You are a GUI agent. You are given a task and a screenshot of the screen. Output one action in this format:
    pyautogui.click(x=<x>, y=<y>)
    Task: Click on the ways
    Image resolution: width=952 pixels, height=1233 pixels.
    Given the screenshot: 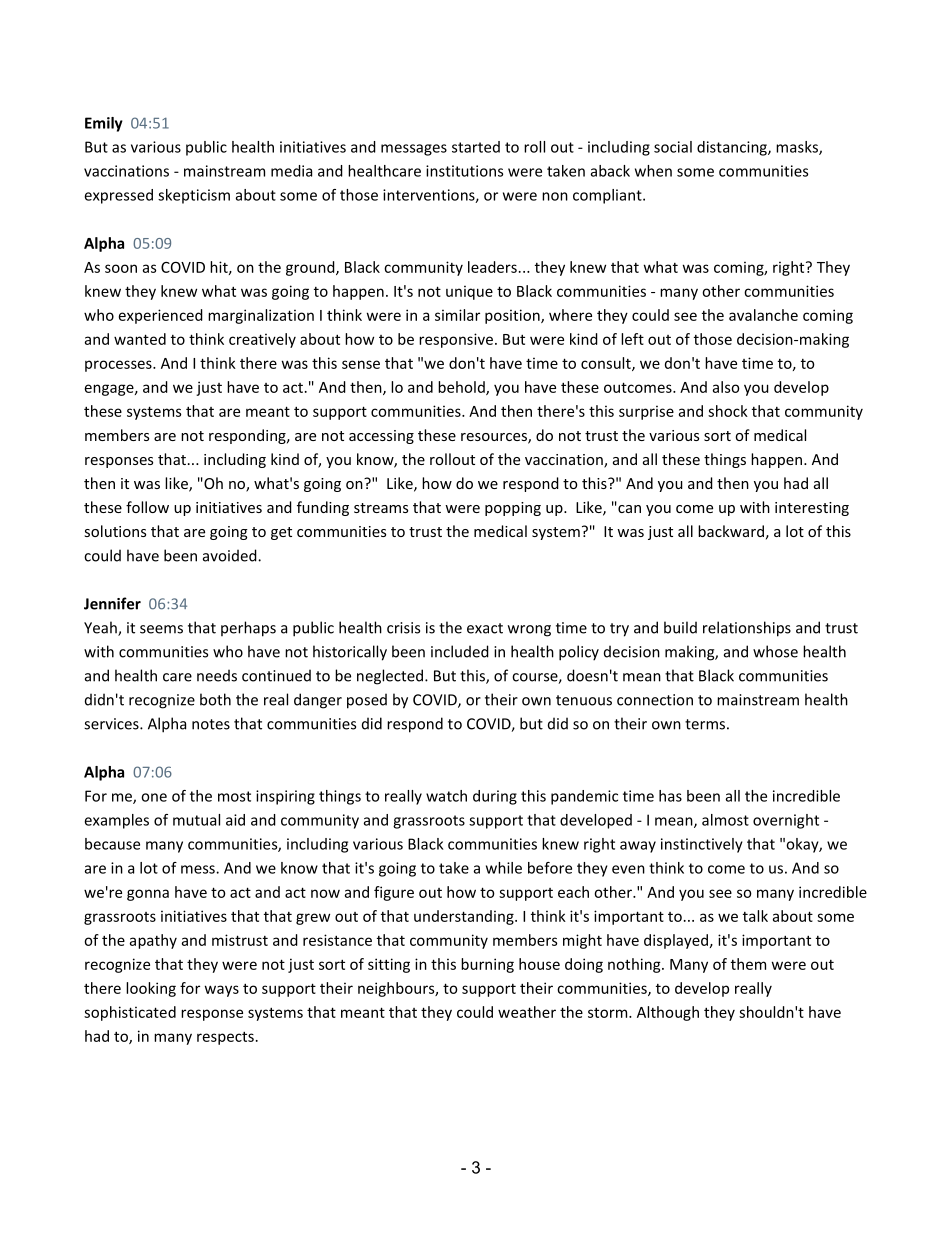 What is the action you would take?
    pyautogui.click(x=222, y=991)
